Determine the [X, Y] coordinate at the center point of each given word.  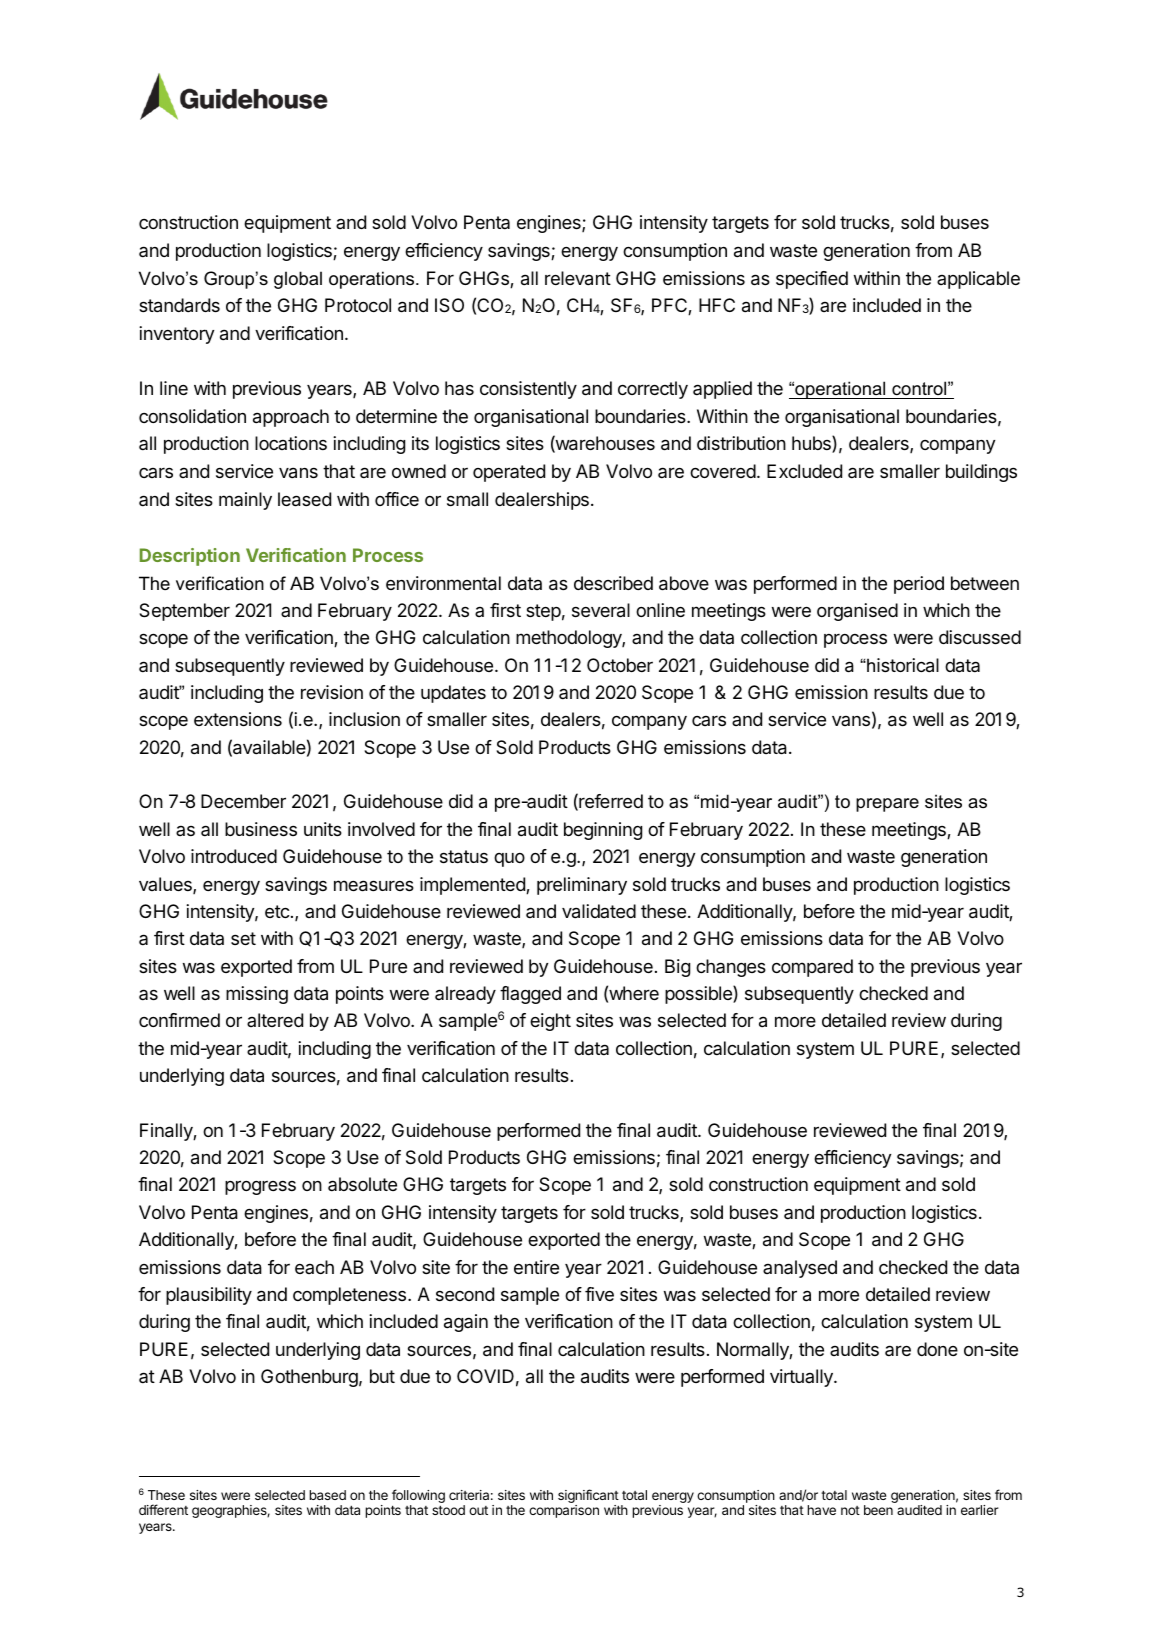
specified [812, 280]
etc [277, 911]
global [298, 280]
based [327, 1495]
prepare [887, 805]
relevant [578, 278]
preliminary [582, 886]
